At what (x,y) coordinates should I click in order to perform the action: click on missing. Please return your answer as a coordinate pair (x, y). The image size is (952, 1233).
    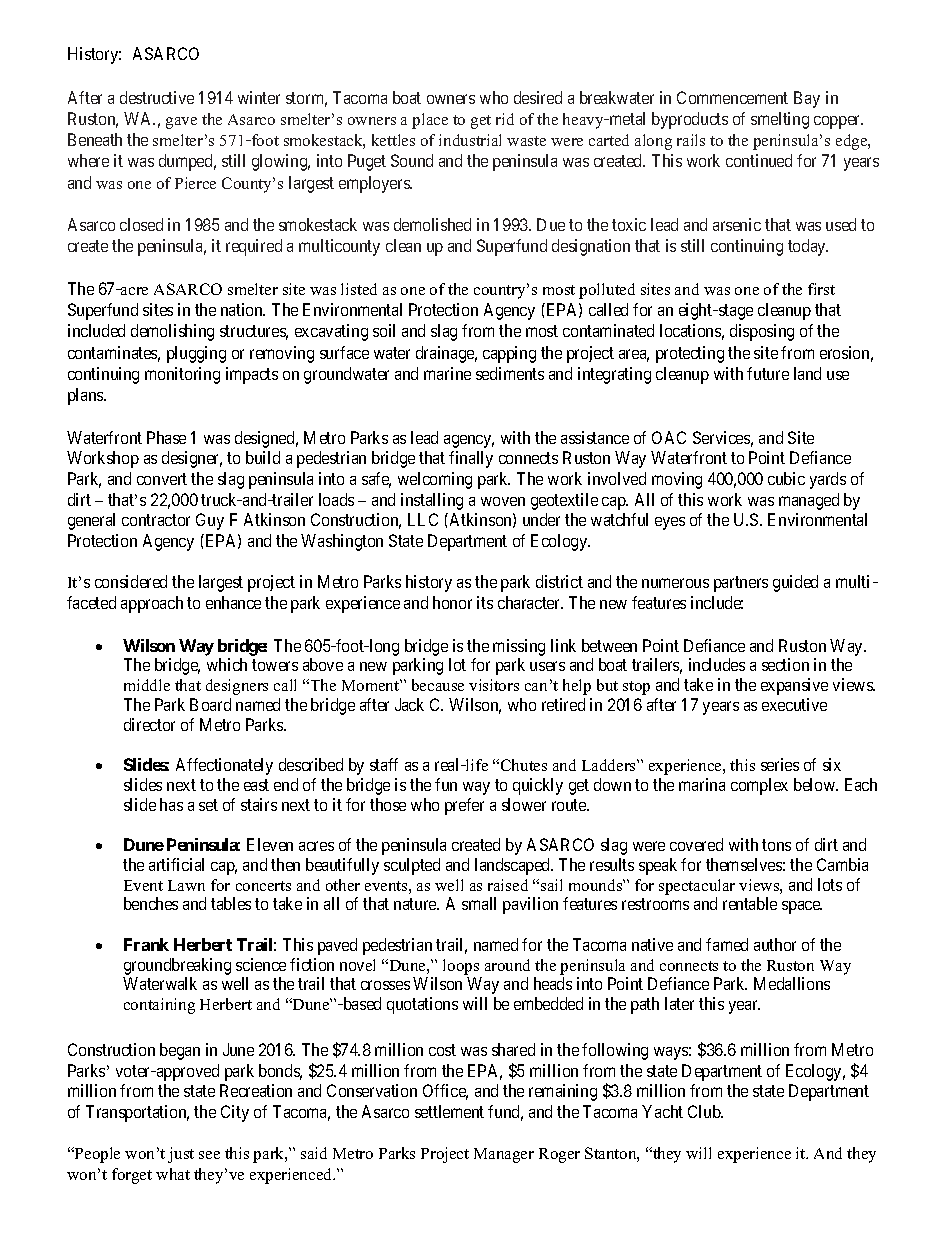
    Looking at the image, I should click on (519, 647).
